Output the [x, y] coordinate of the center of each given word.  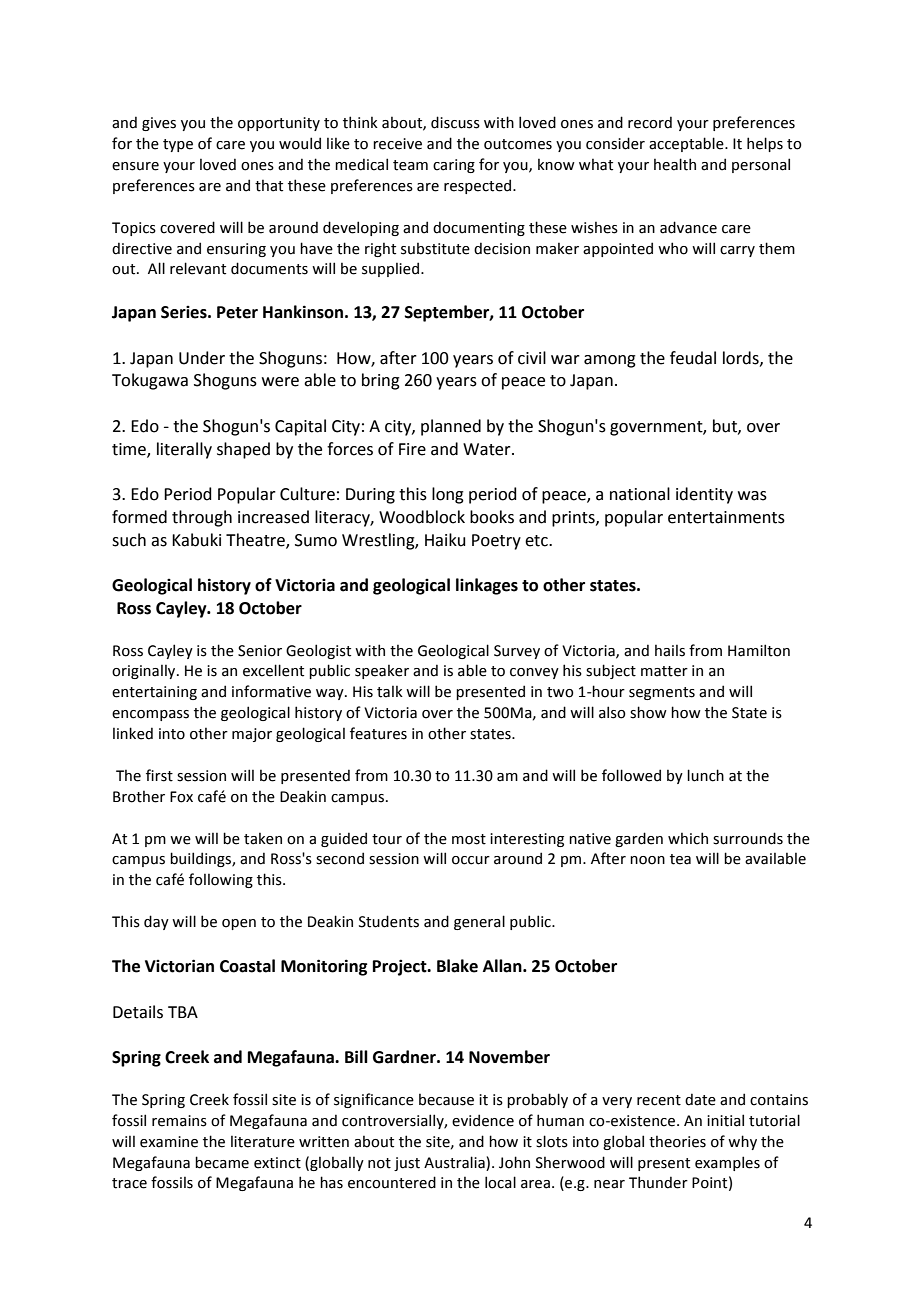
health [675, 164]
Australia [454, 1162]
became [222, 1162]
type [178, 145]
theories [677, 1141]
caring [454, 166]
